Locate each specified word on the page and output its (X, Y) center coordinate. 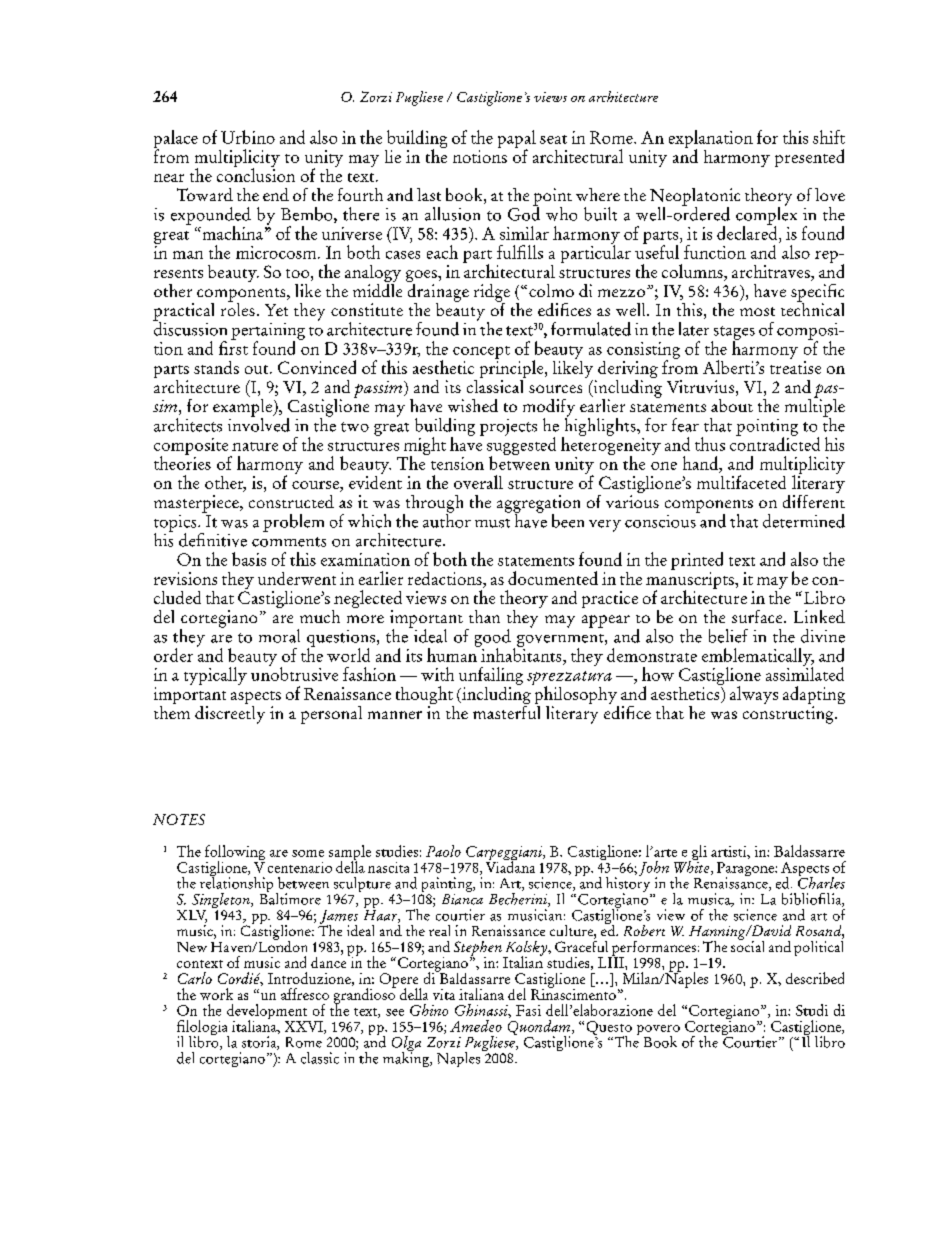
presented (809, 158)
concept (481, 354)
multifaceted (741, 482)
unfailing (491, 677)
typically (215, 676)
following (235, 854)
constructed (291, 501)
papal (517, 140)
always (754, 695)
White (693, 866)
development (268, 1013)
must (492, 523)
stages (733, 334)
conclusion (256, 174)
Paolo (443, 851)
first (233, 347)
